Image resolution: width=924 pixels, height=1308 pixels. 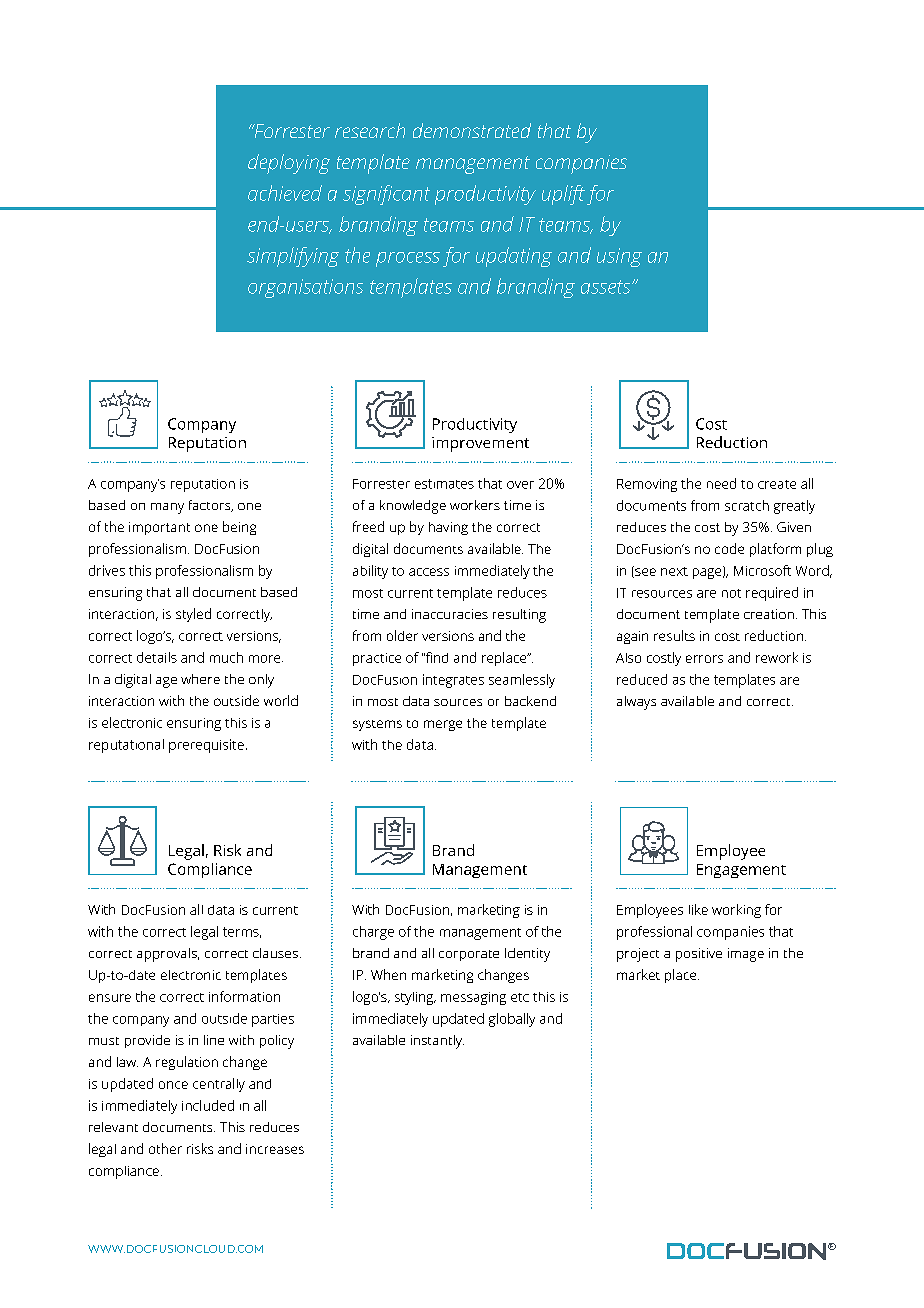 I want to click on find, so click(x=436, y=657).
